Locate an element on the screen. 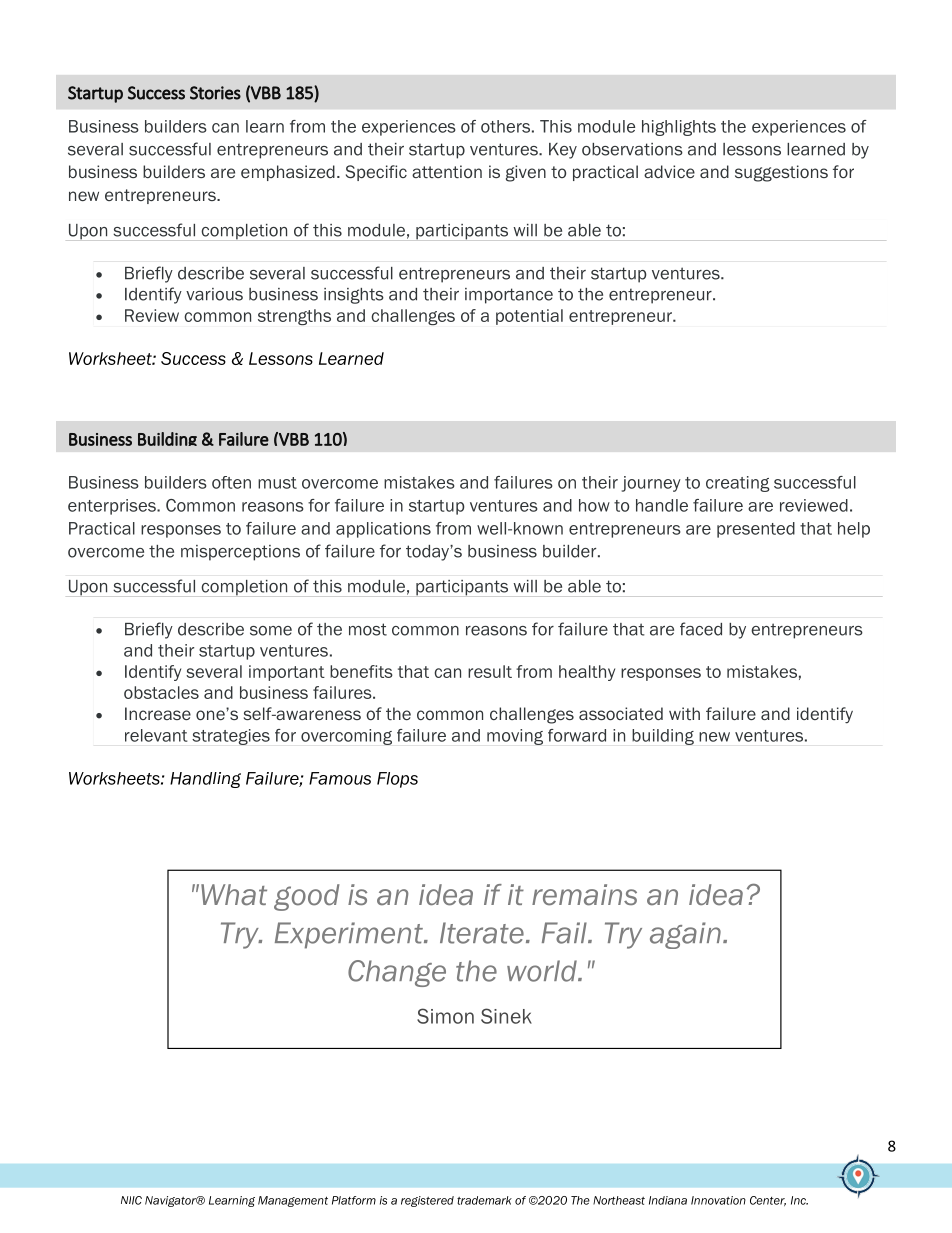  potential is located at coordinates (529, 317).
